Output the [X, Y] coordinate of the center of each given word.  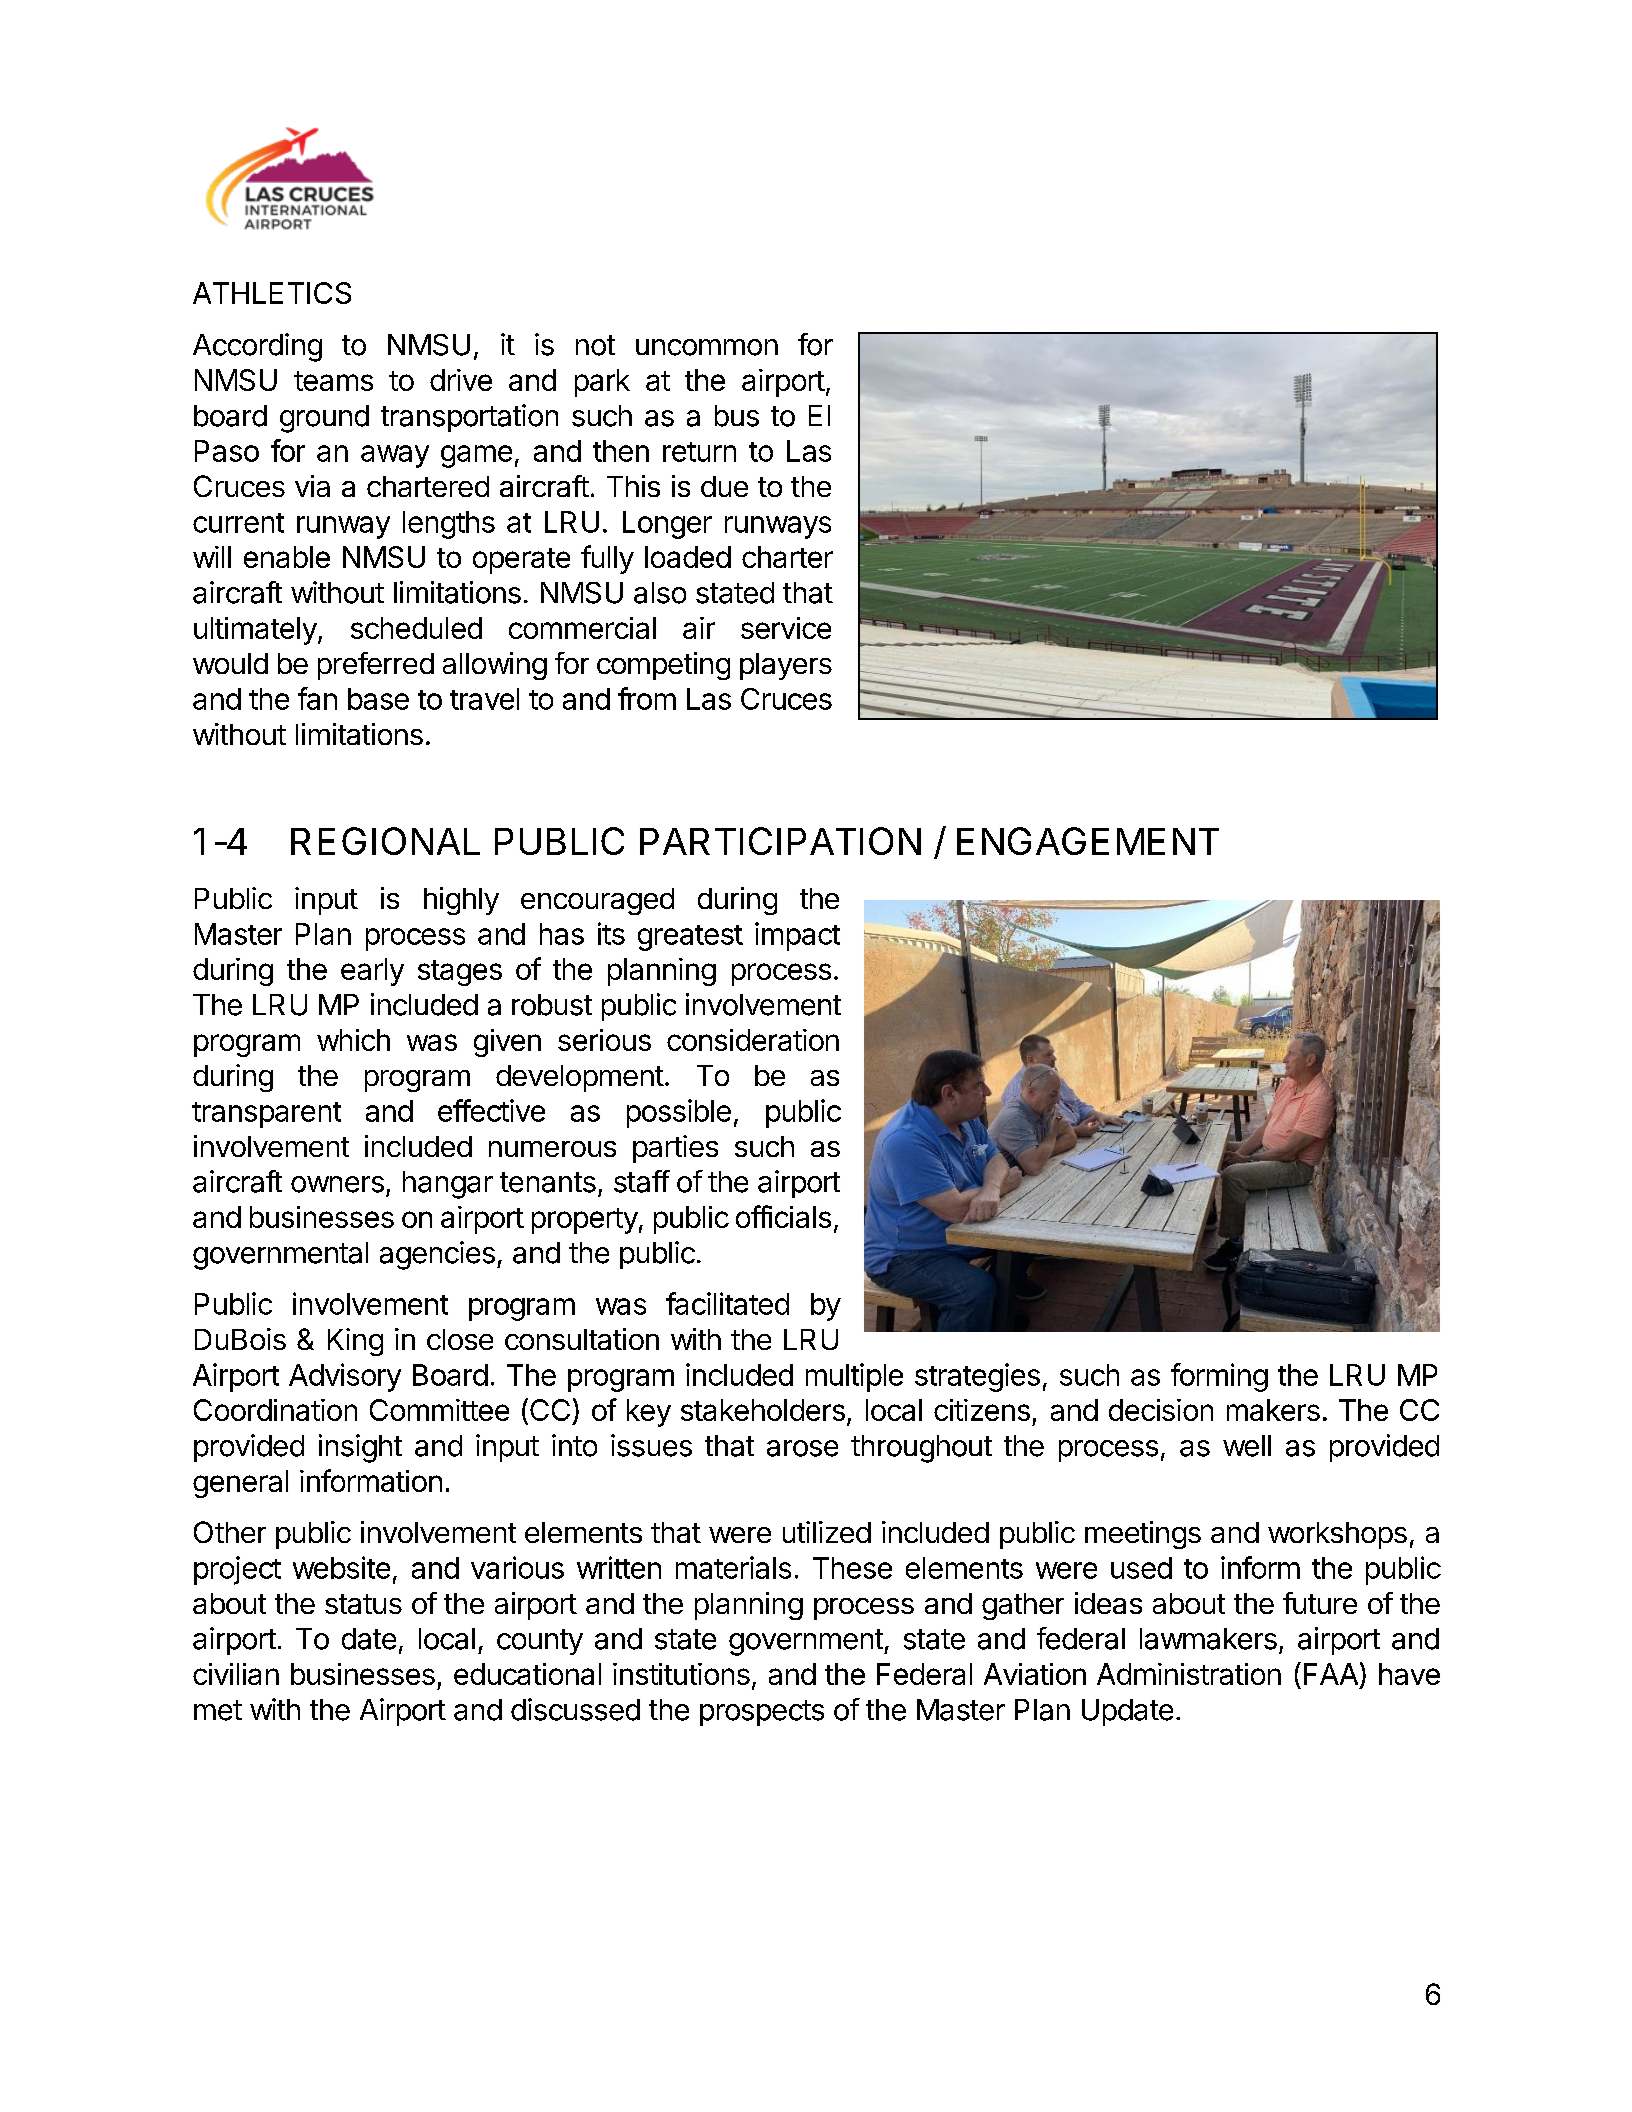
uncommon [707, 347]
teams [333, 381]
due [724, 486]
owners [337, 1184]
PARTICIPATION [780, 841]
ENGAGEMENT [1088, 841]
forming [1219, 1377]
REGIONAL [385, 841]
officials [783, 1216]
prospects [762, 1713]
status [363, 1604]
